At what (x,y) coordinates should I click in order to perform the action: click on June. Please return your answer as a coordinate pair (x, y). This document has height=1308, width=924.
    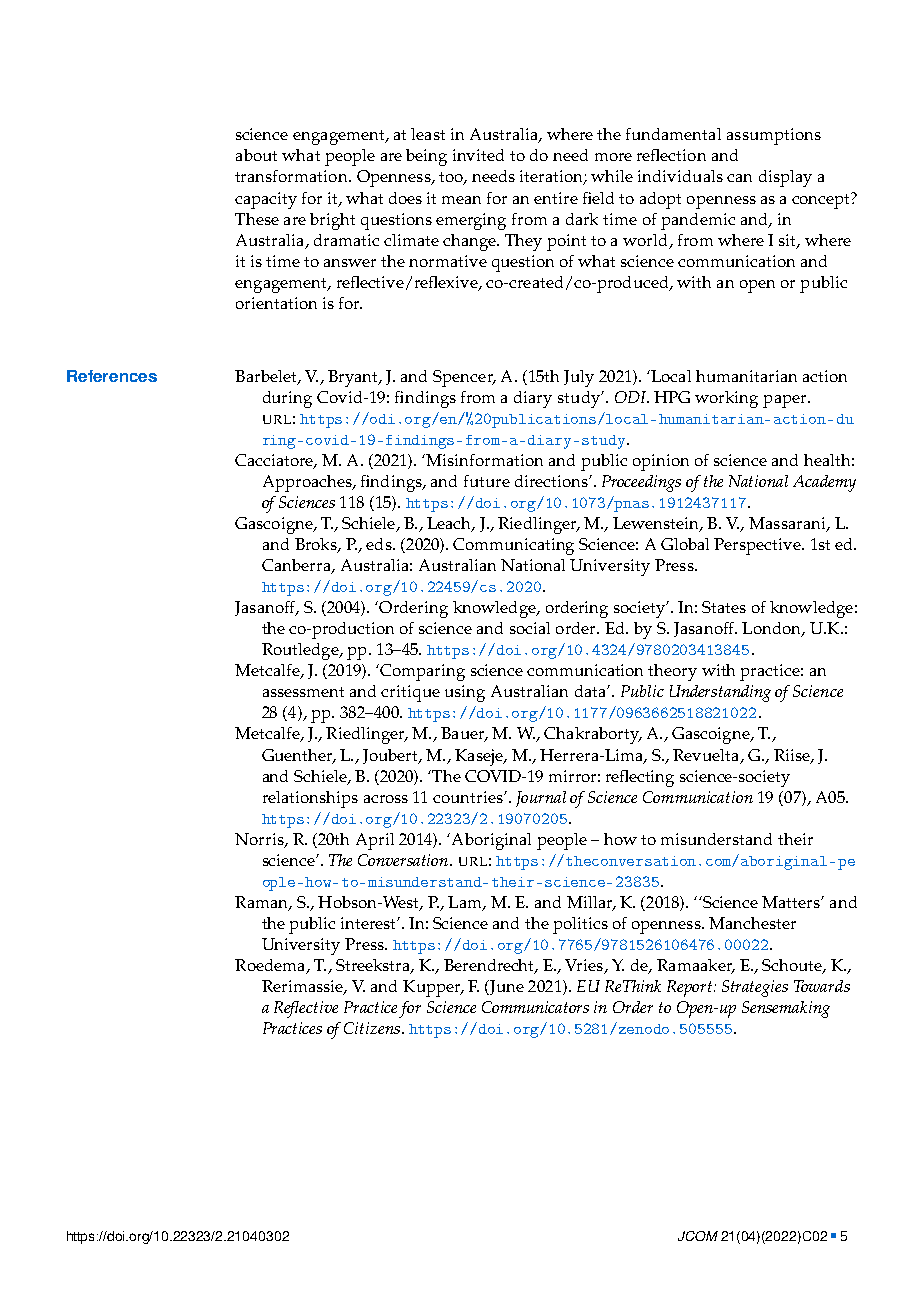
    Looking at the image, I should click on (505, 987).
